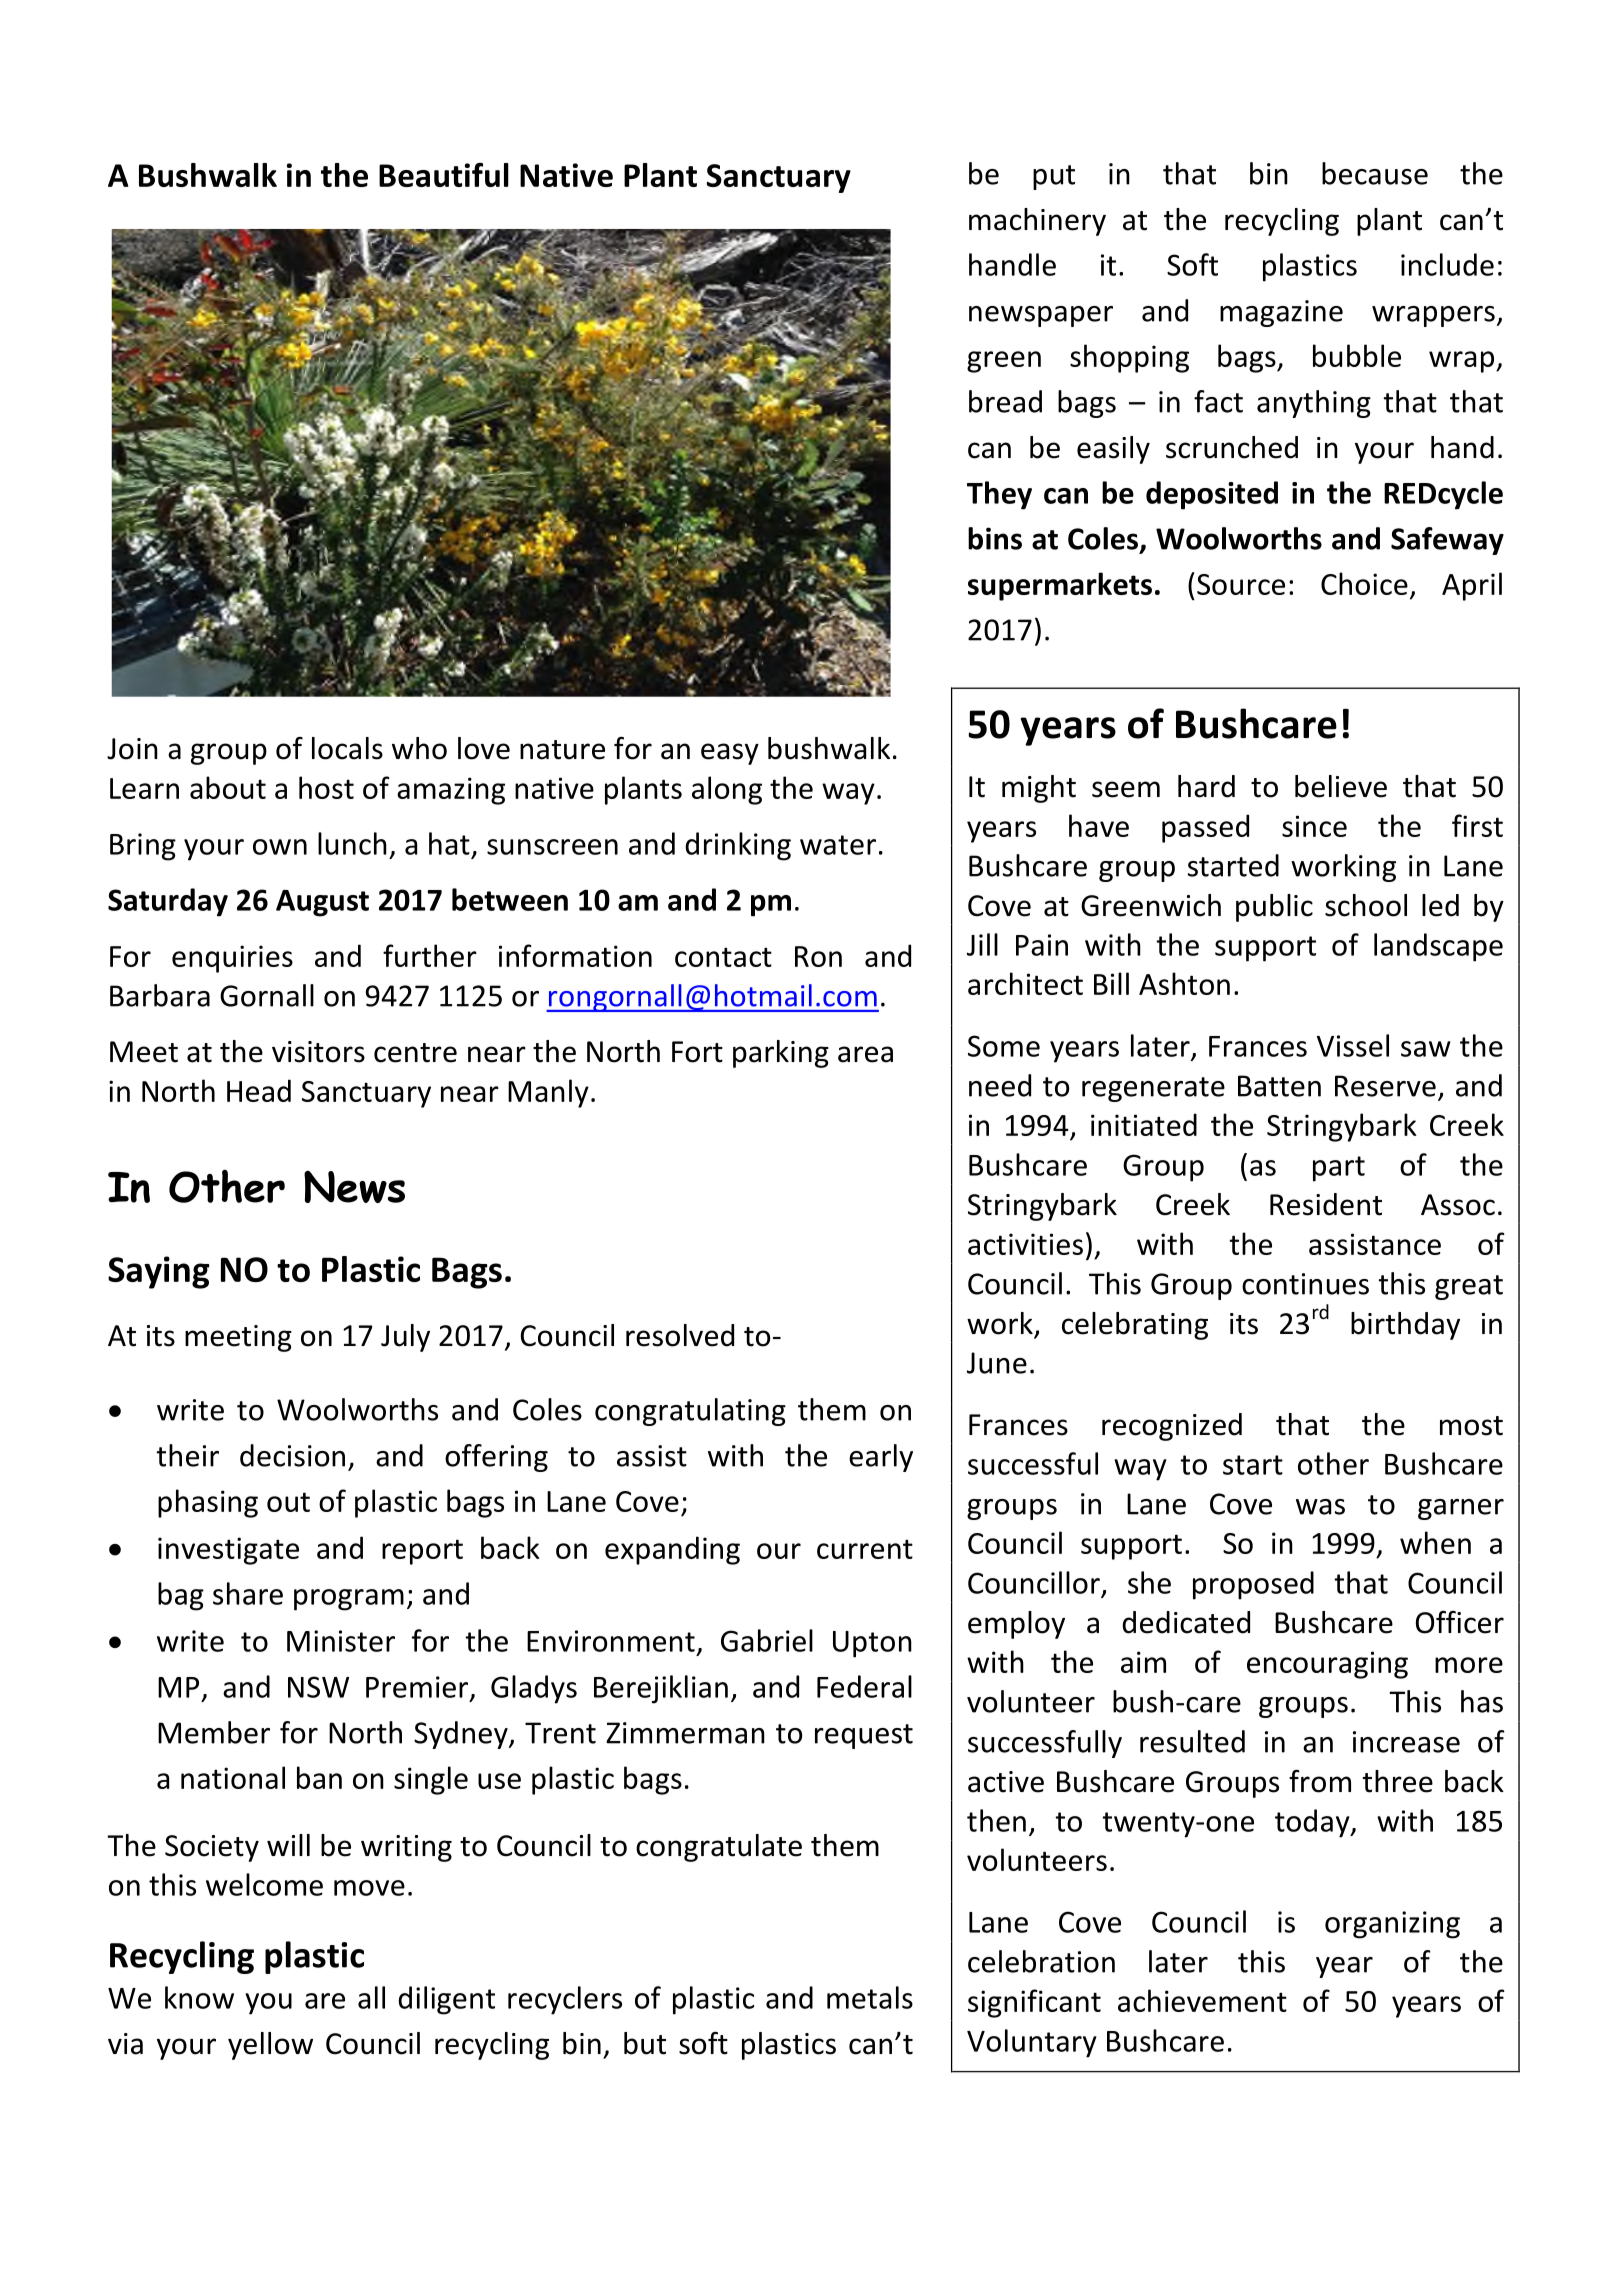  Describe the element at coordinates (1037, 222) in the document. I see `machinery` at that location.
